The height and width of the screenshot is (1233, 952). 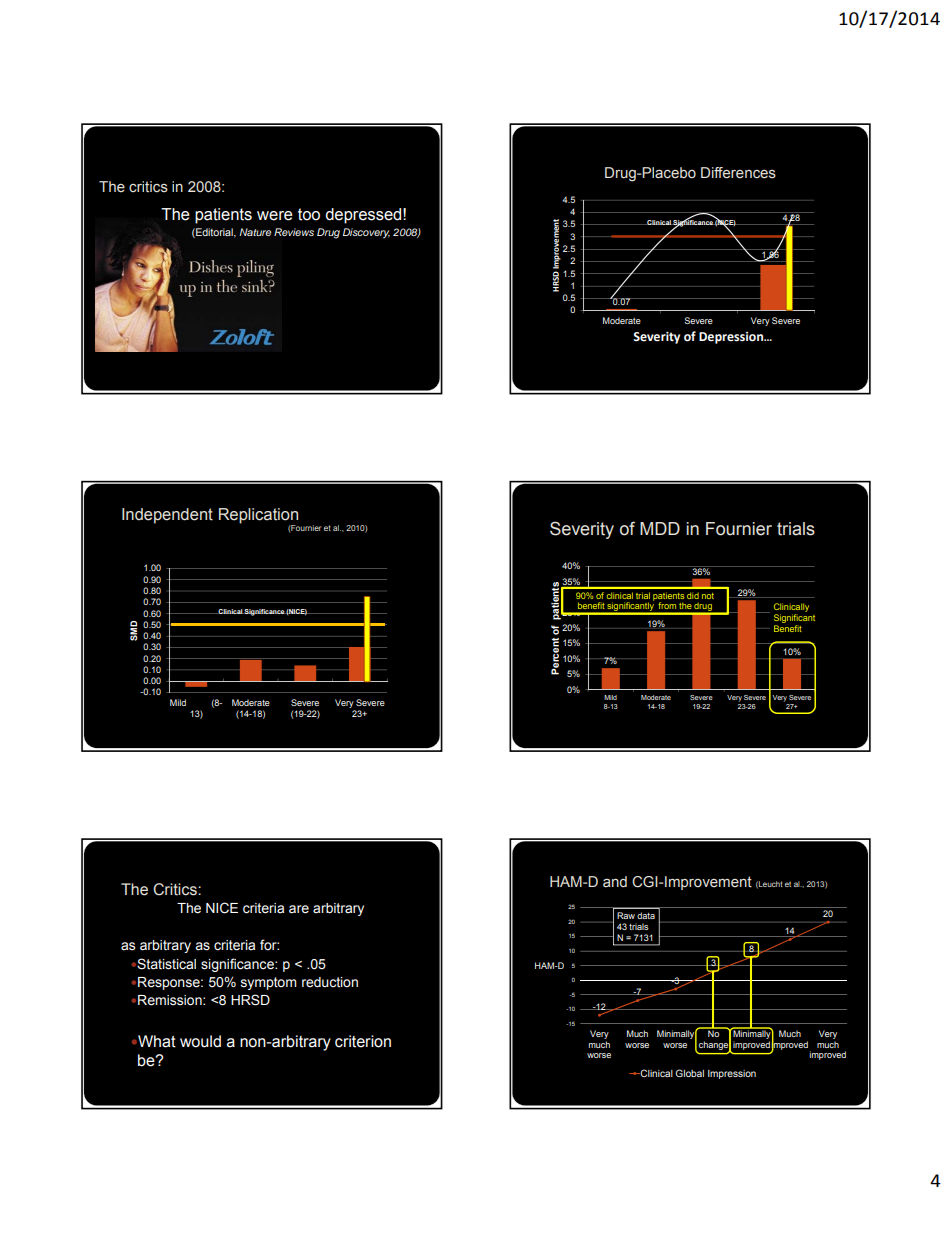 I want to click on Replication, so click(x=258, y=516).
